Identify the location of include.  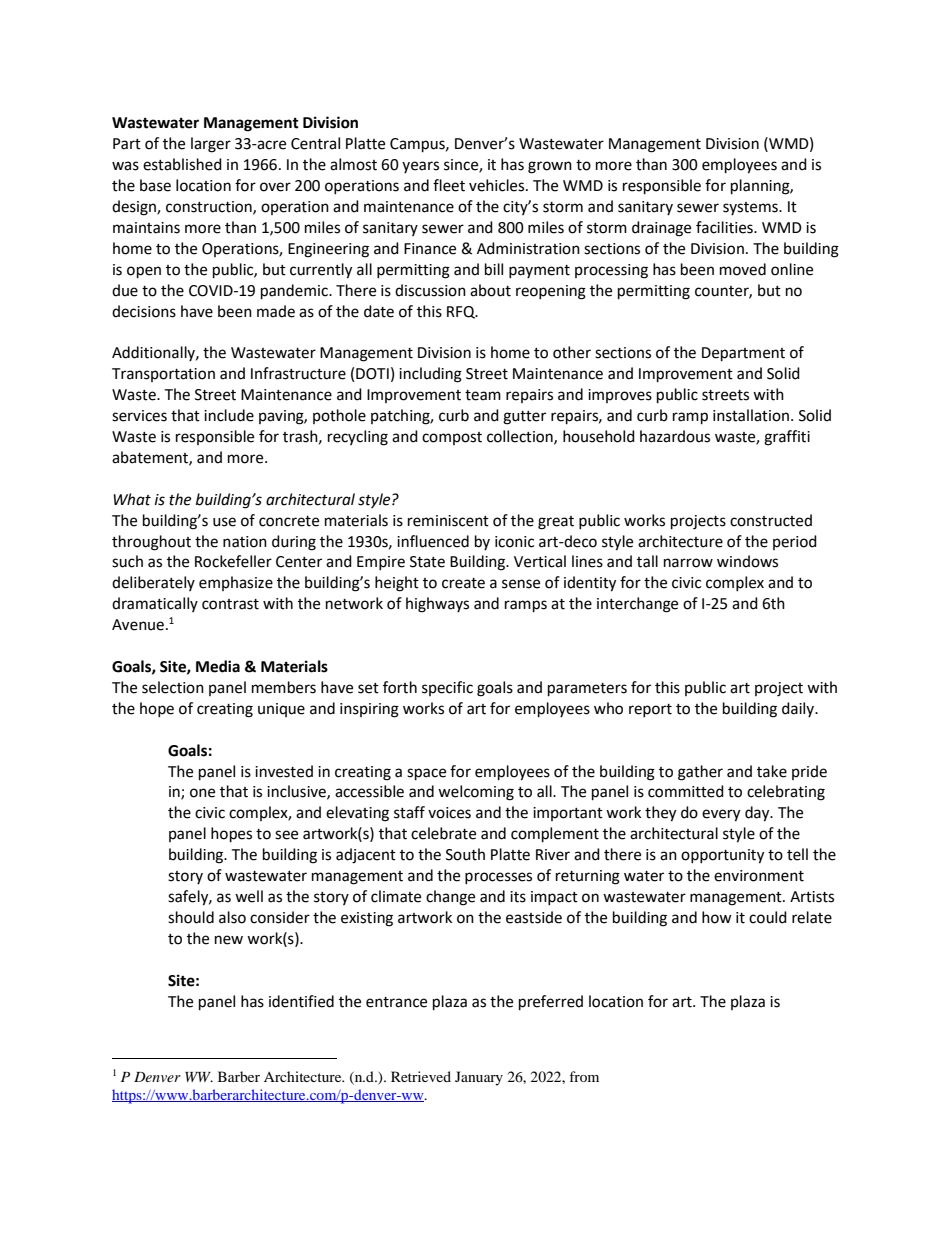
(229, 415).
